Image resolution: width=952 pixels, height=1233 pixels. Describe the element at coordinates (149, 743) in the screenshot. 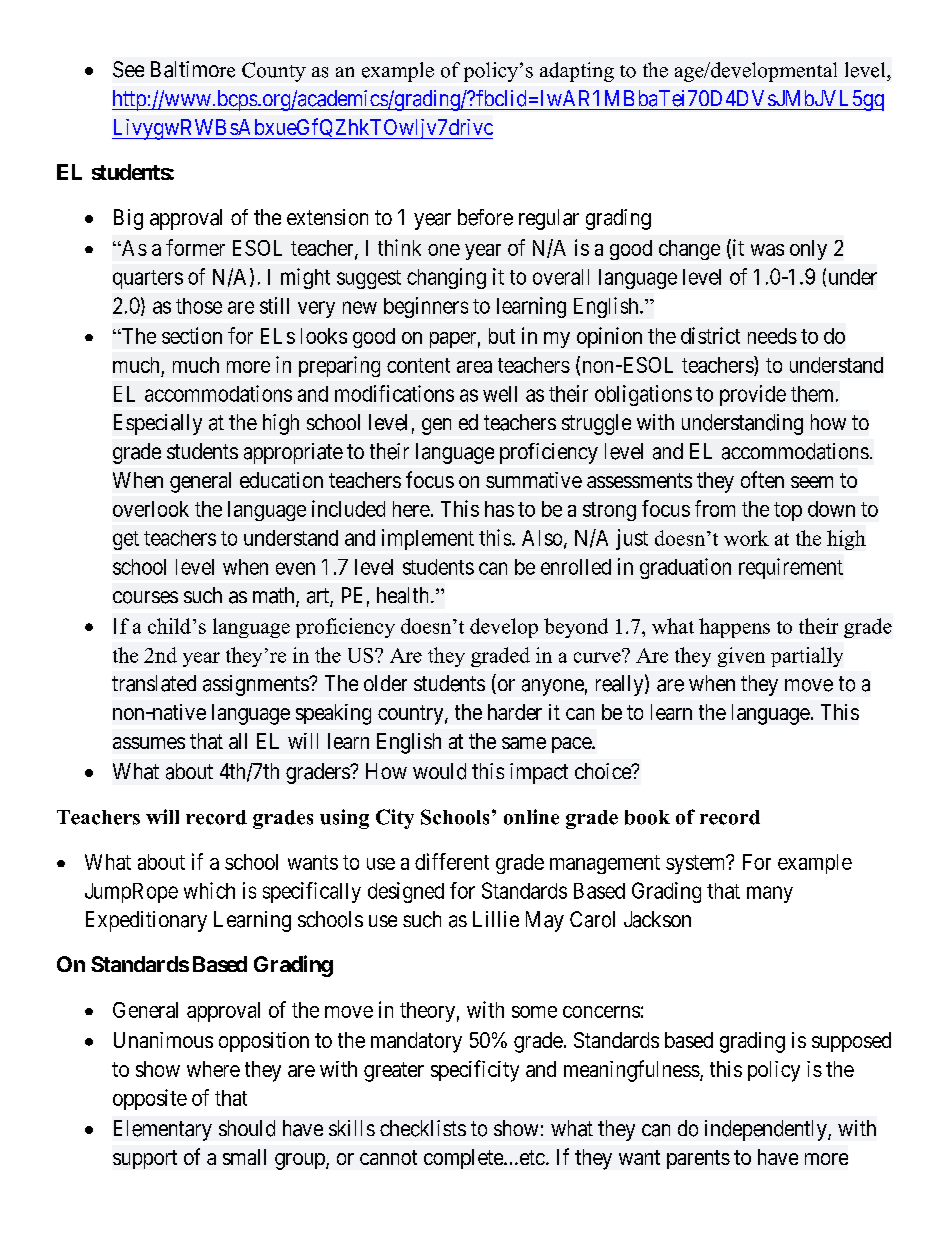

I see `assumes` at that location.
